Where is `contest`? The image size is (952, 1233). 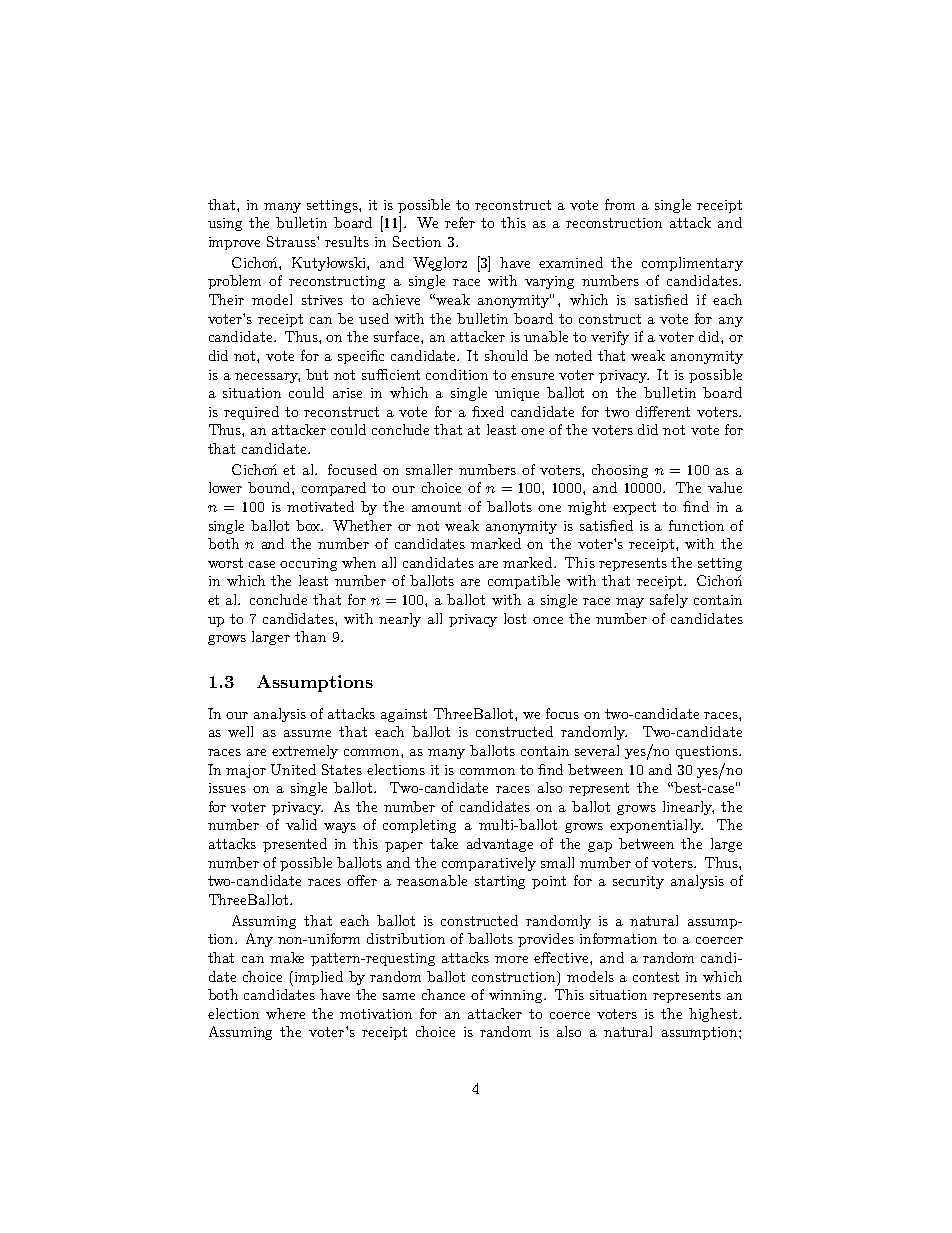
contest is located at coordinates (656, 977).
